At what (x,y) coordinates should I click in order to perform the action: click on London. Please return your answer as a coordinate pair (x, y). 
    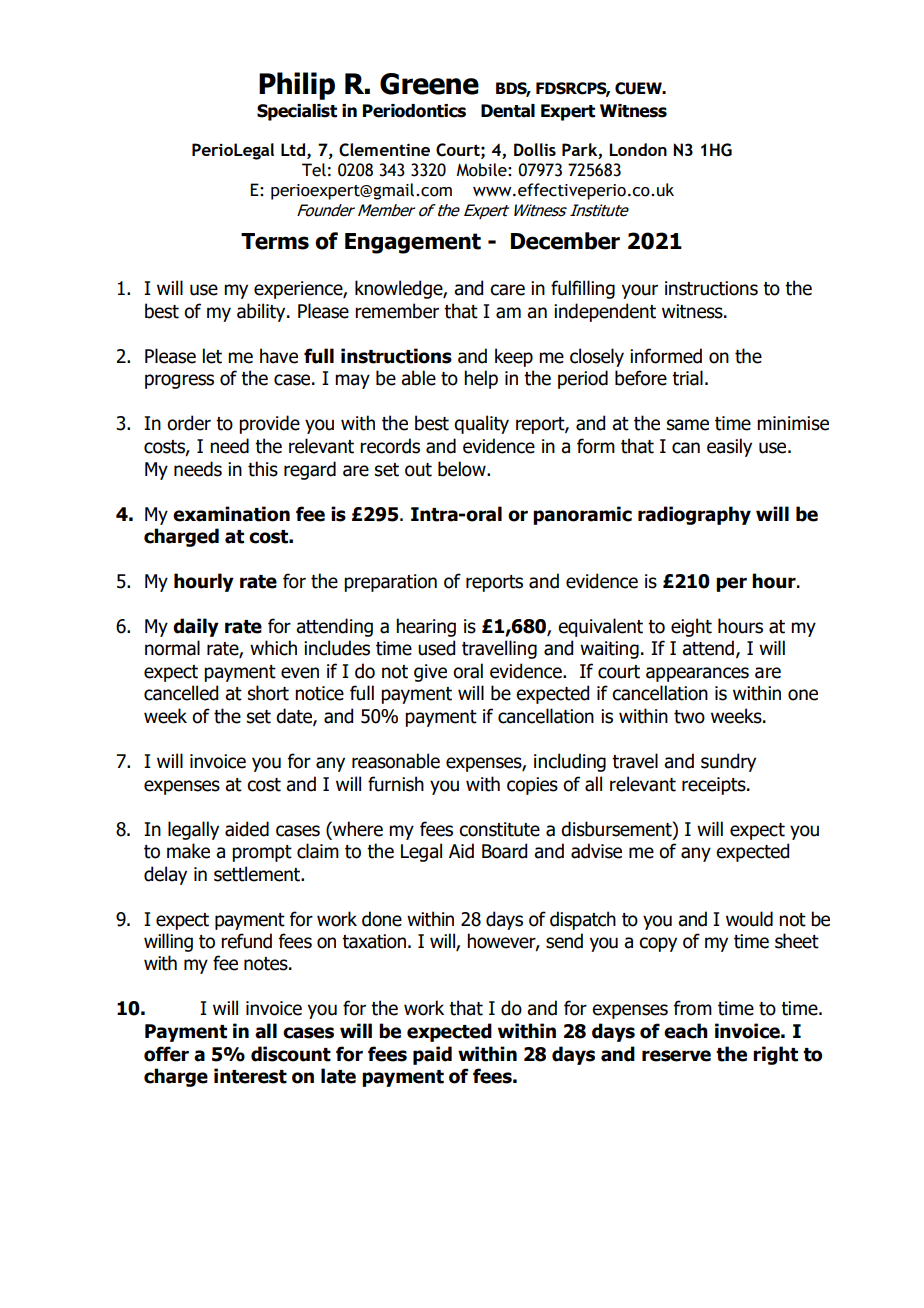
    Looking at the image, I should click on (638, 149).
